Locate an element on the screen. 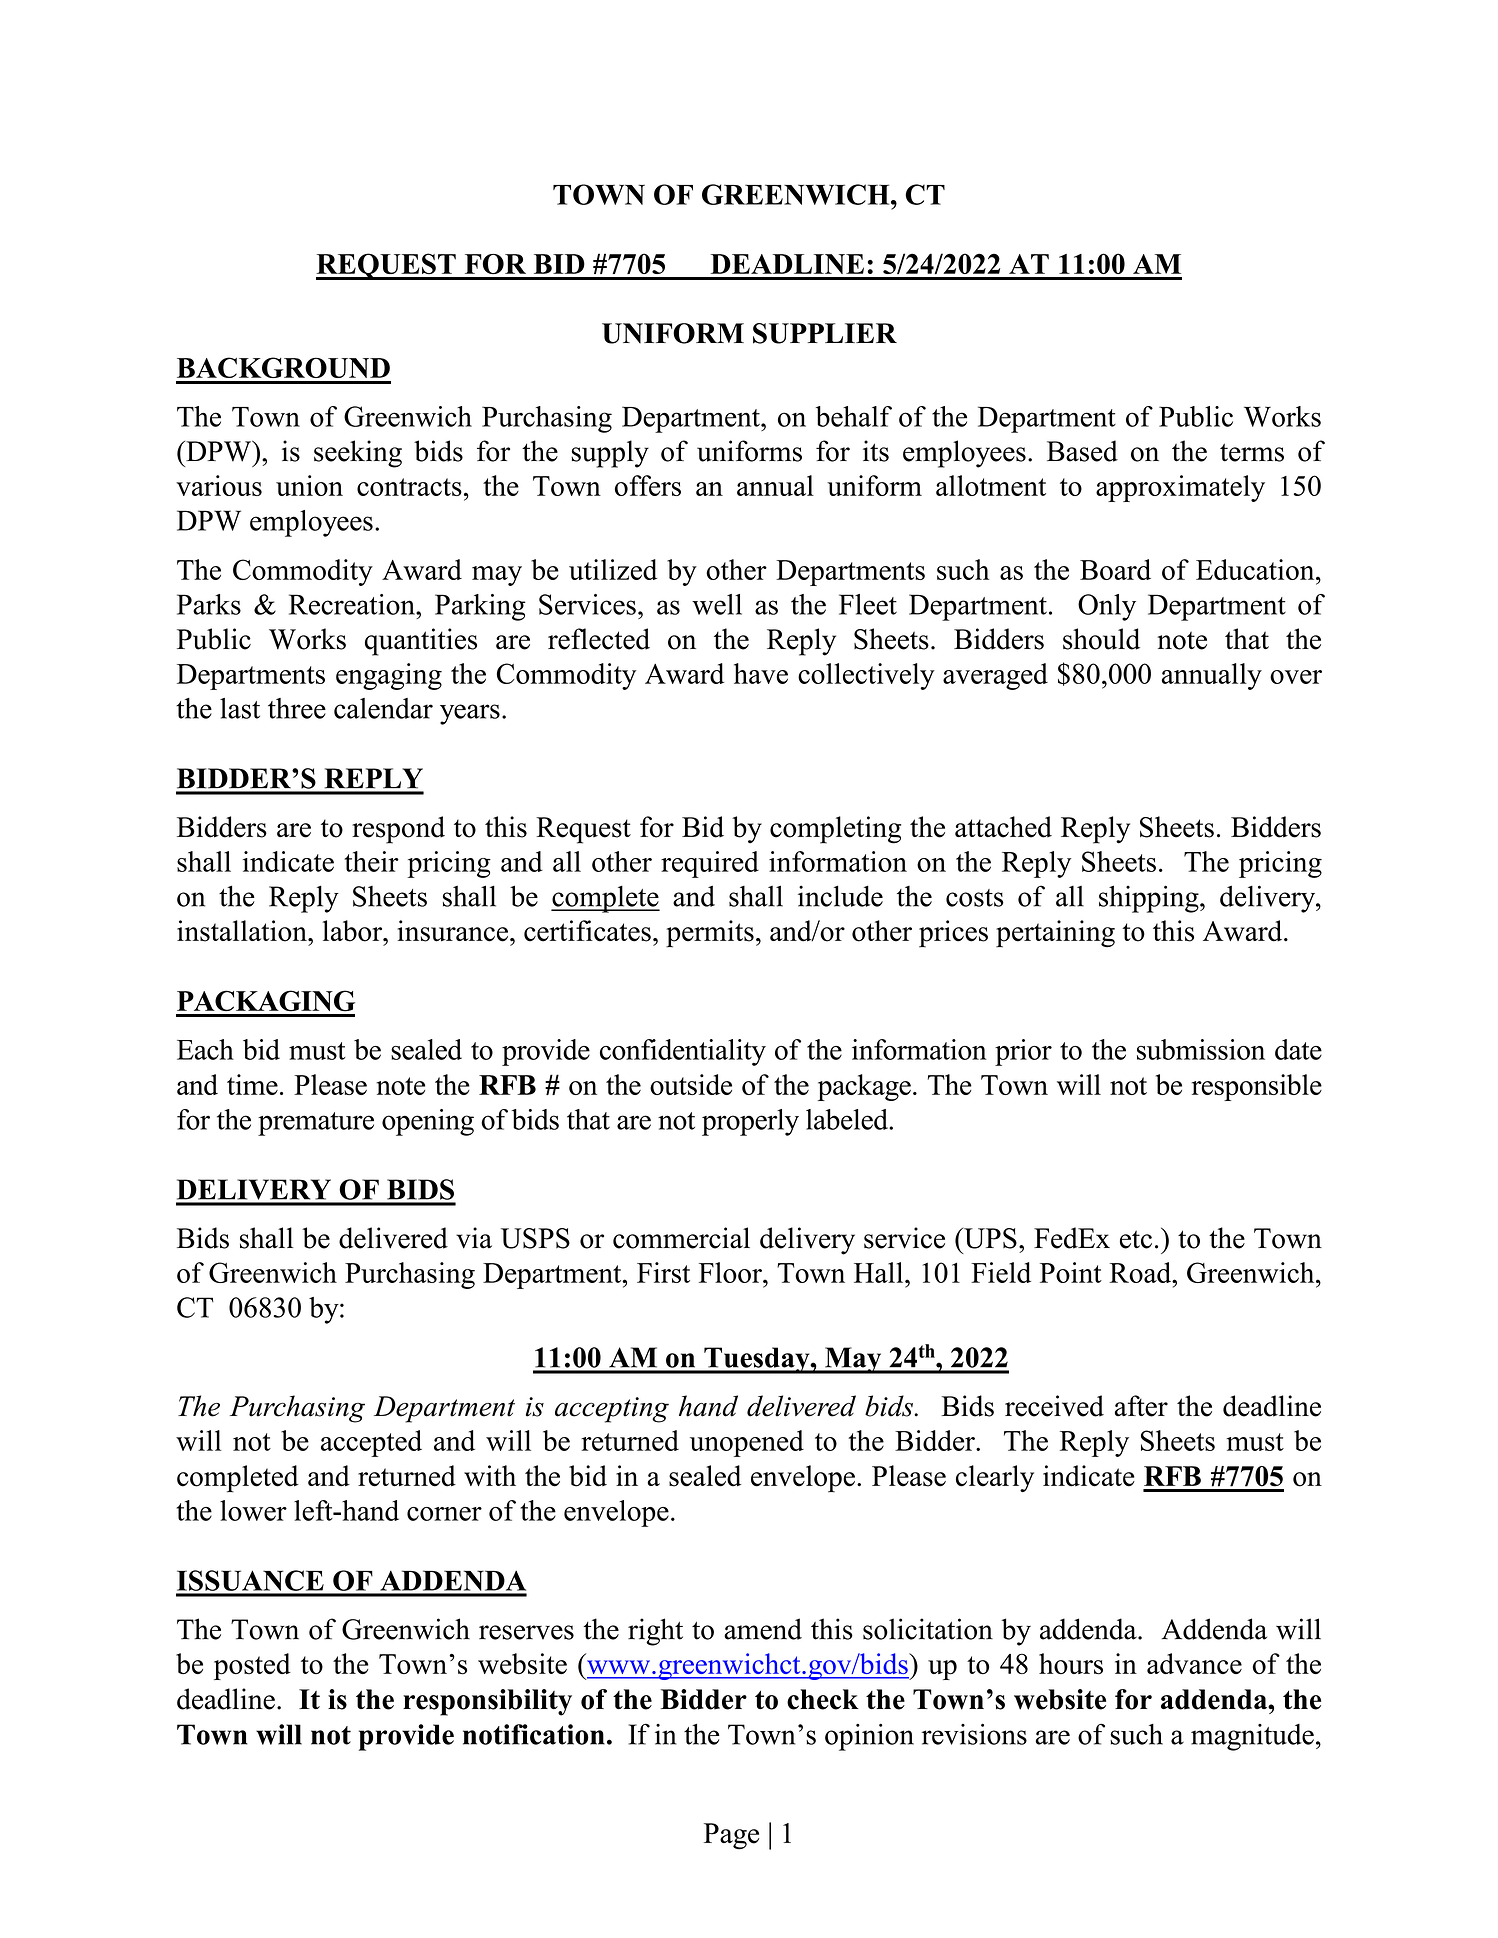 The image size is (1498, 1938). seeking is located at coordinates (358, 454).
